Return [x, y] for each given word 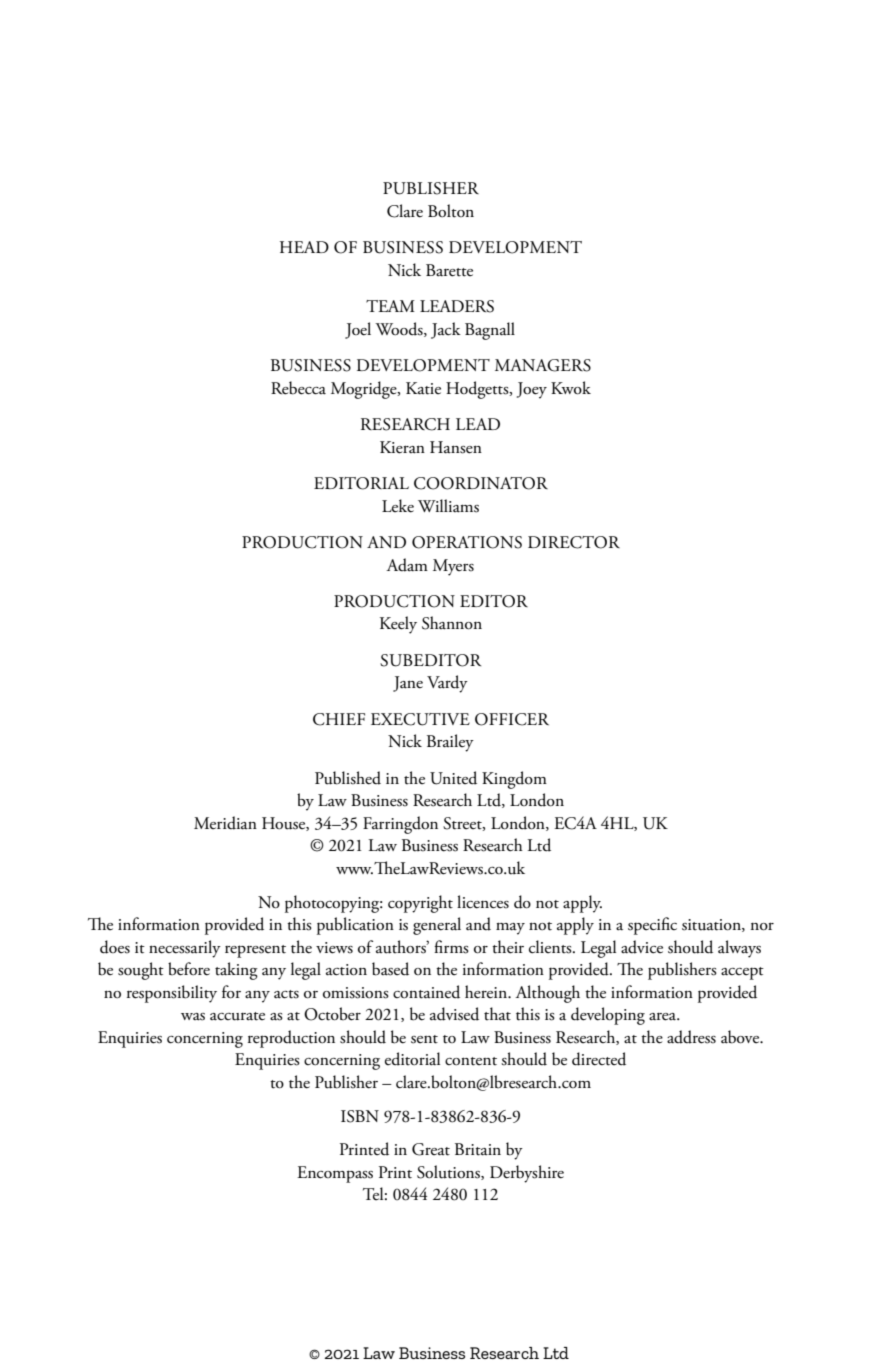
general [437, 926]
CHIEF [339, 719]
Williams [448, 506]
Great [431, 1149]
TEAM [390, 306]
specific [652, 926]
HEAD [304, 247]
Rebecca [298, 388]
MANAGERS [543, 365]
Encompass [335, 1174]
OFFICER [512, 719]
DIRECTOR [574, 542]
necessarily [185, 949]
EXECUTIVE [420, 719]
